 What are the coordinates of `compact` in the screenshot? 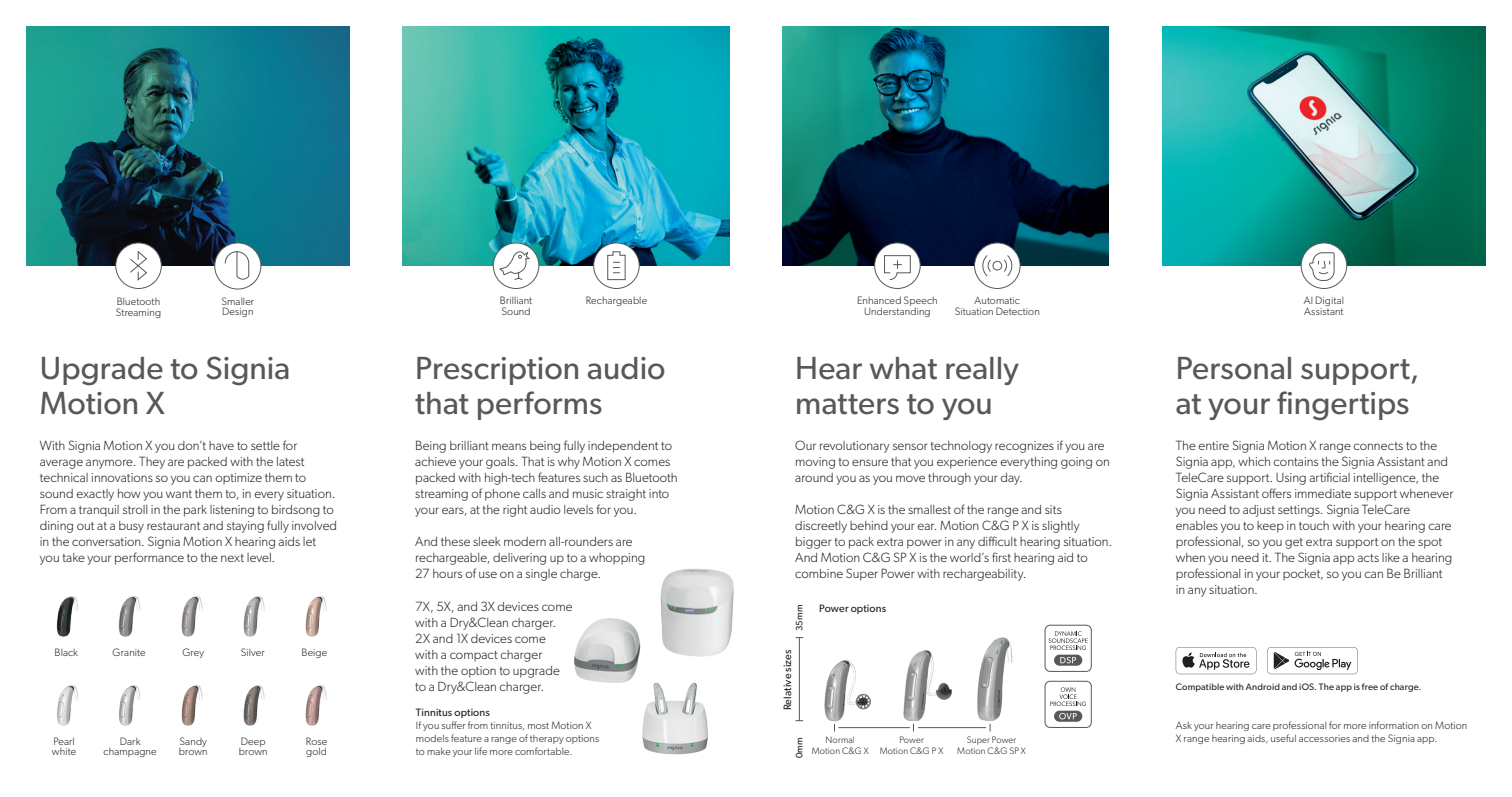 It's located at (474, 656).
